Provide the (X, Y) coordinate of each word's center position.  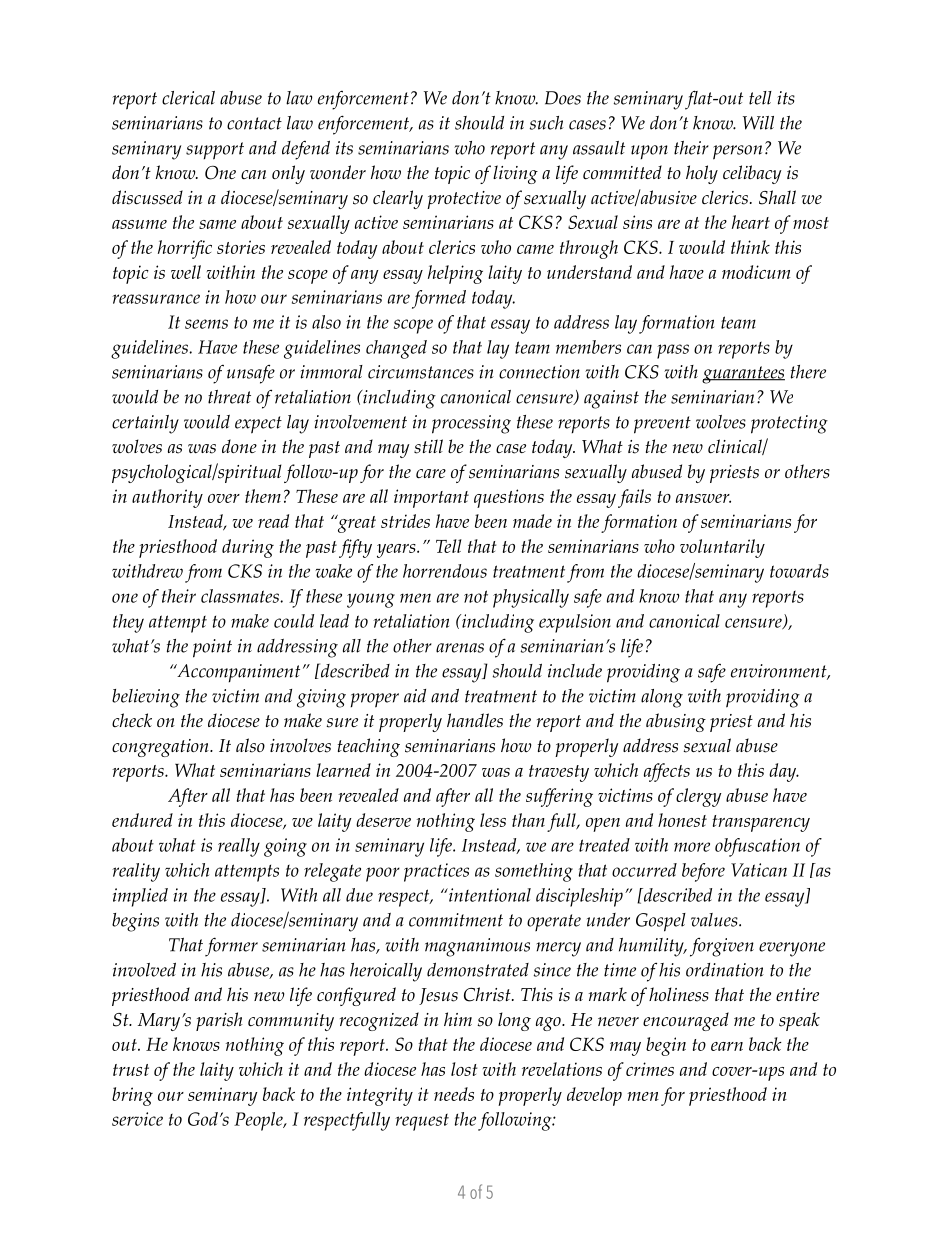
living (515, 174)
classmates (241, 596)
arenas (460, 648)
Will (758, 123)
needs (454, 1094)
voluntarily (722, 548)
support (215, 151)
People (259, 1121)
